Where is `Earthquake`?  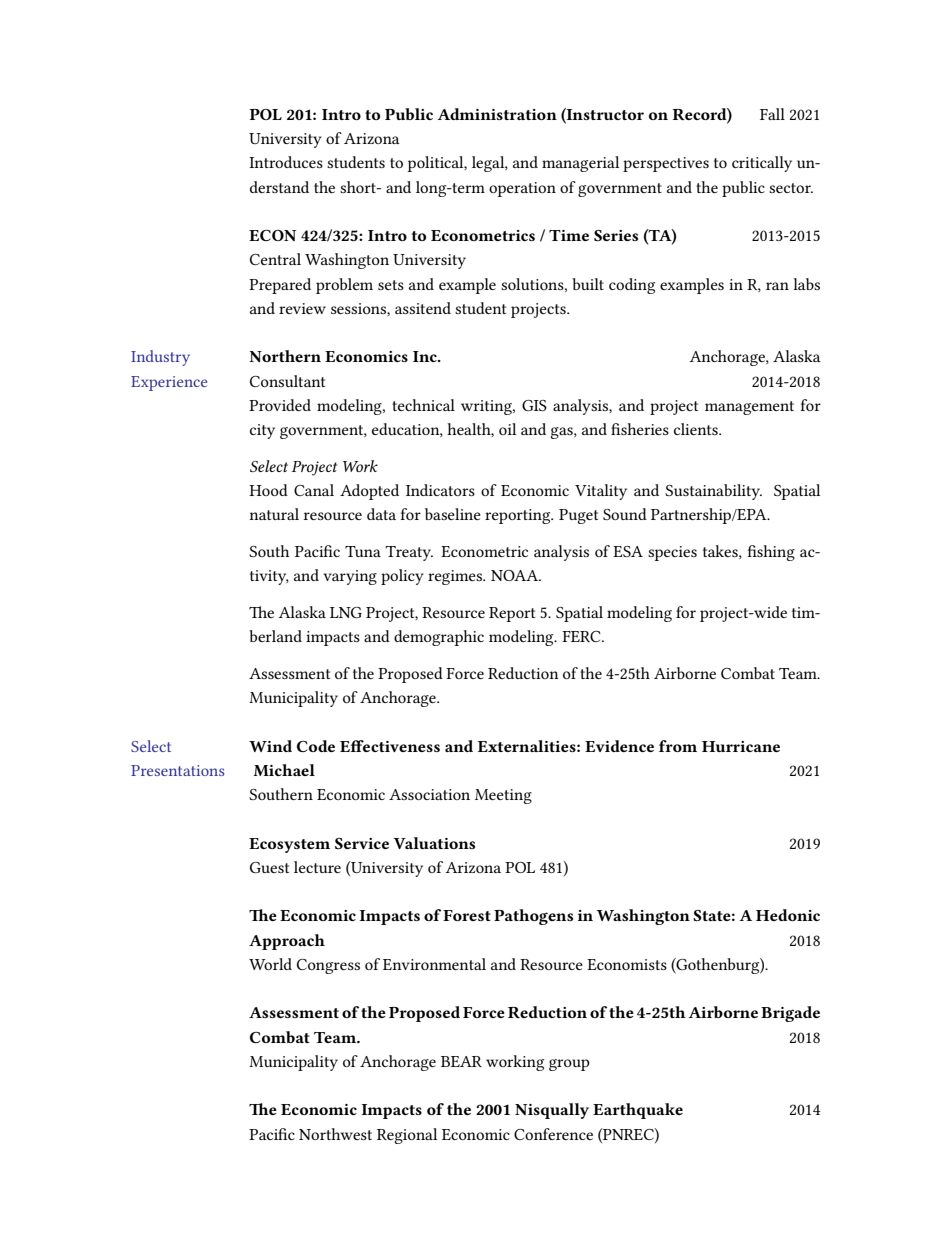
Earthquake is located at coordinates (638, 1111).
